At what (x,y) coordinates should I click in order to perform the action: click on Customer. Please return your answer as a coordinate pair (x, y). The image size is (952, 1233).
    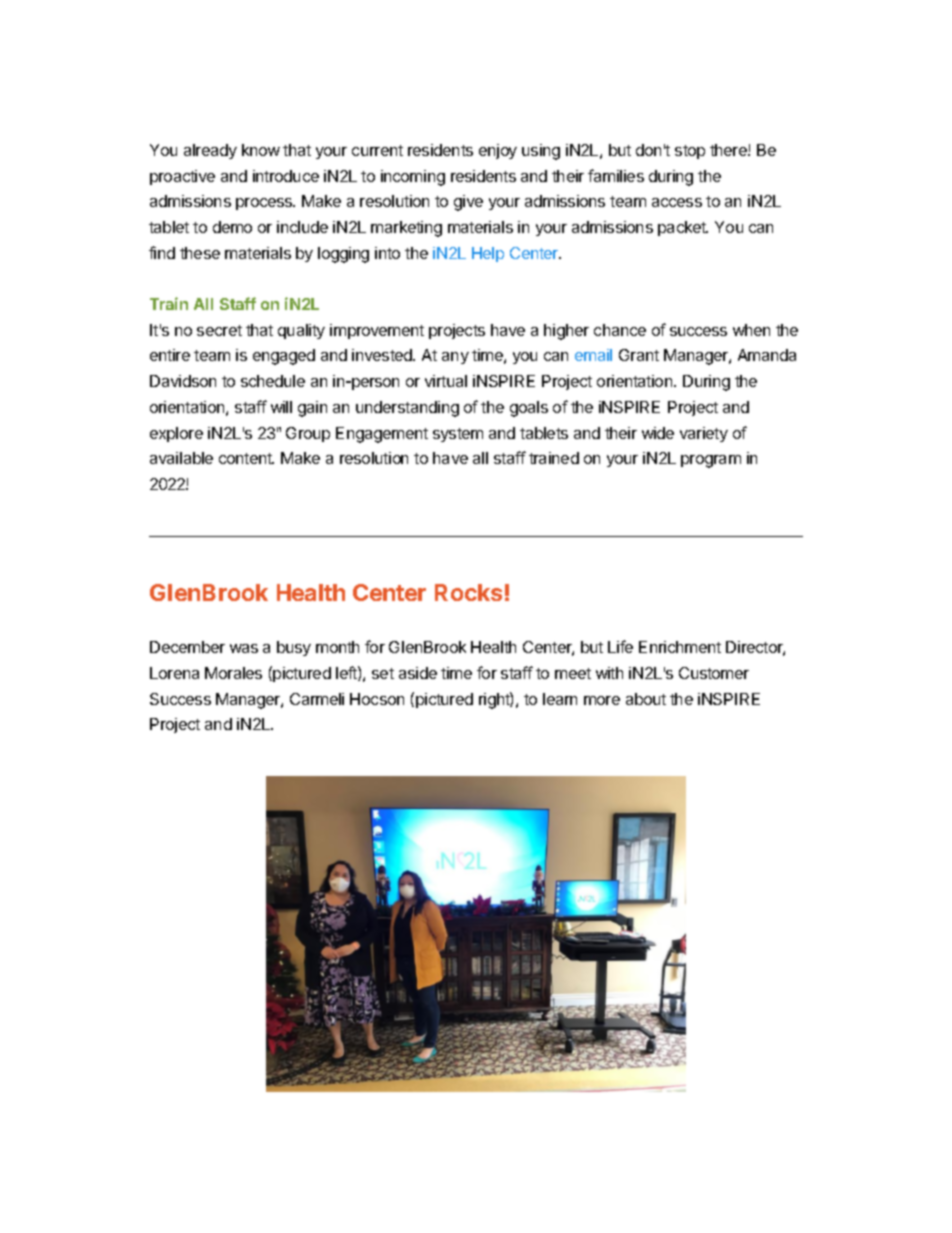
    Looking at the image, I should click on (714, 673).
